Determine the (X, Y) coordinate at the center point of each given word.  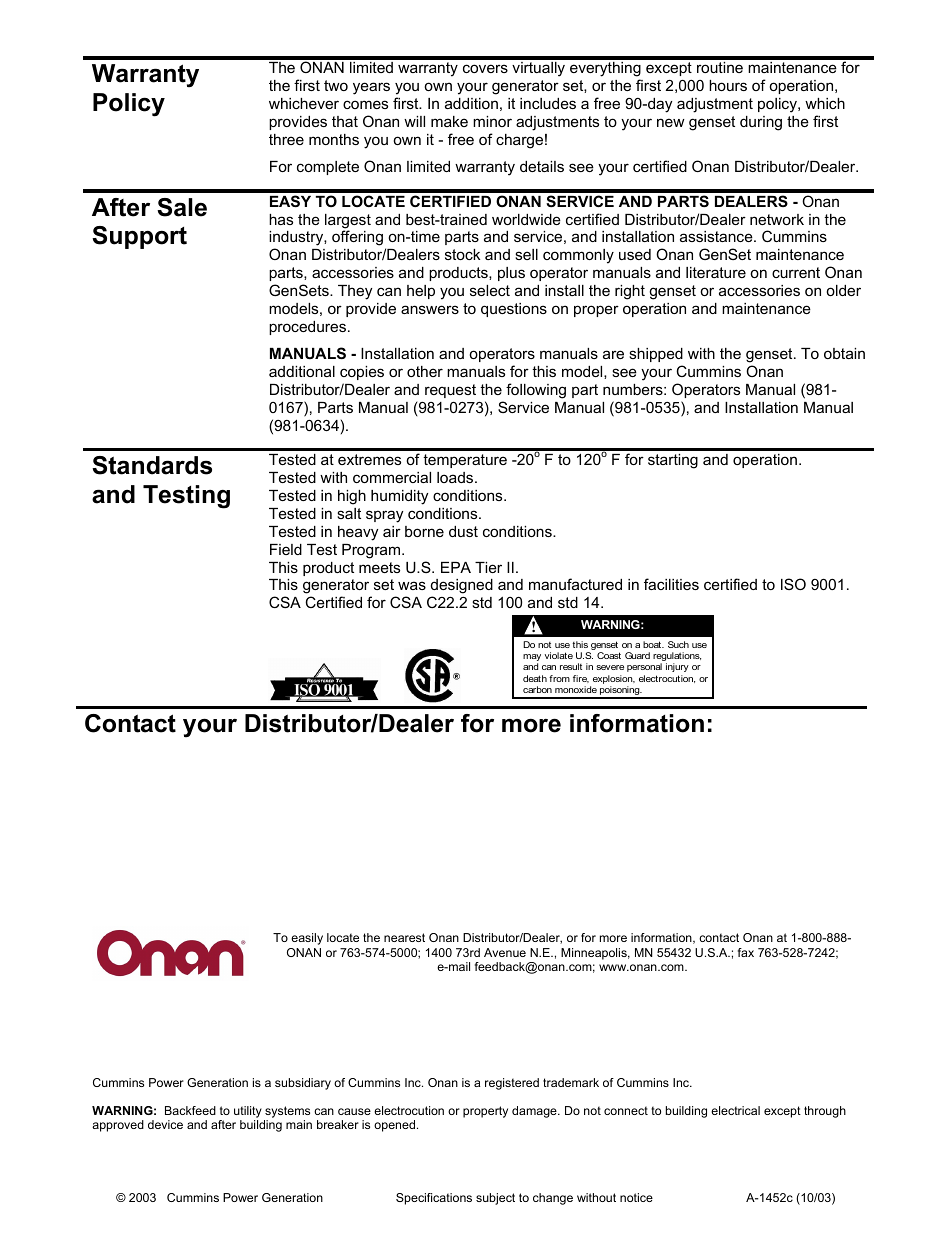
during (761, 123)
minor (492, 121)
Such (678, 644)
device (165, 1124)
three (286, 139)
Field (286, 549)
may (532, 659)
